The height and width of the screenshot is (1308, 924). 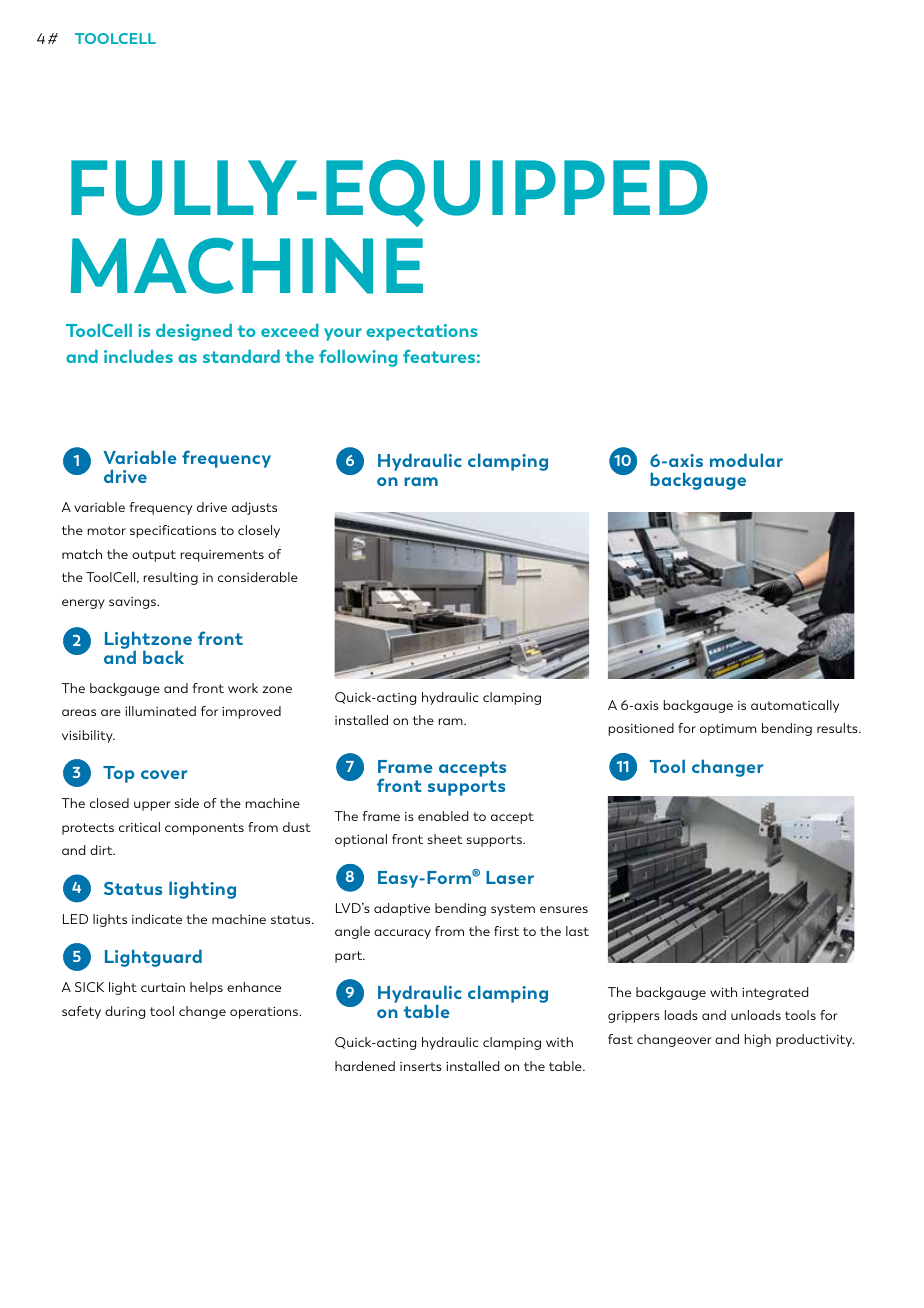 I want to click on illuminated, so click(x=160, y=711).
